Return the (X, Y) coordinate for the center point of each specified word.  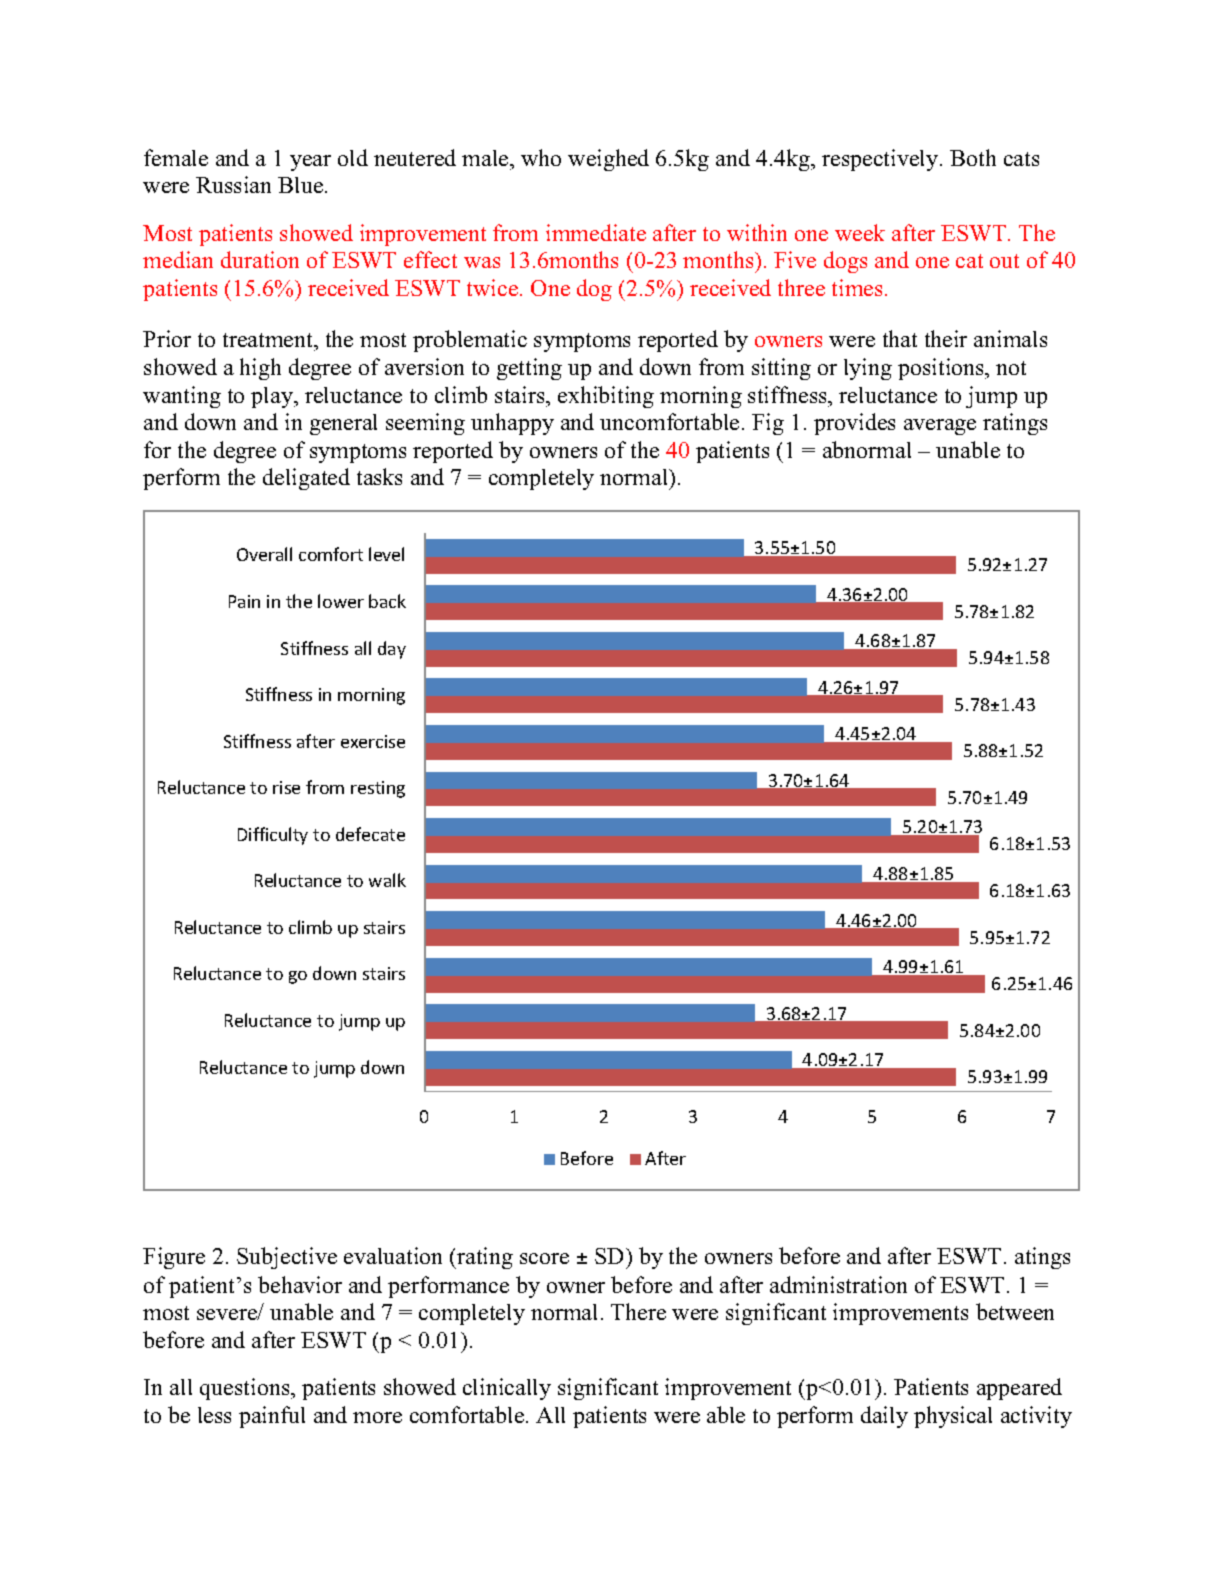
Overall (264, 554)
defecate (370, 834)
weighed (608, 160)
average (940, 427)
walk (387, 880)
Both (973, 157)
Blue (302, 185)
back (387, 601)
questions (246, 1389)
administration (838, 1284)
